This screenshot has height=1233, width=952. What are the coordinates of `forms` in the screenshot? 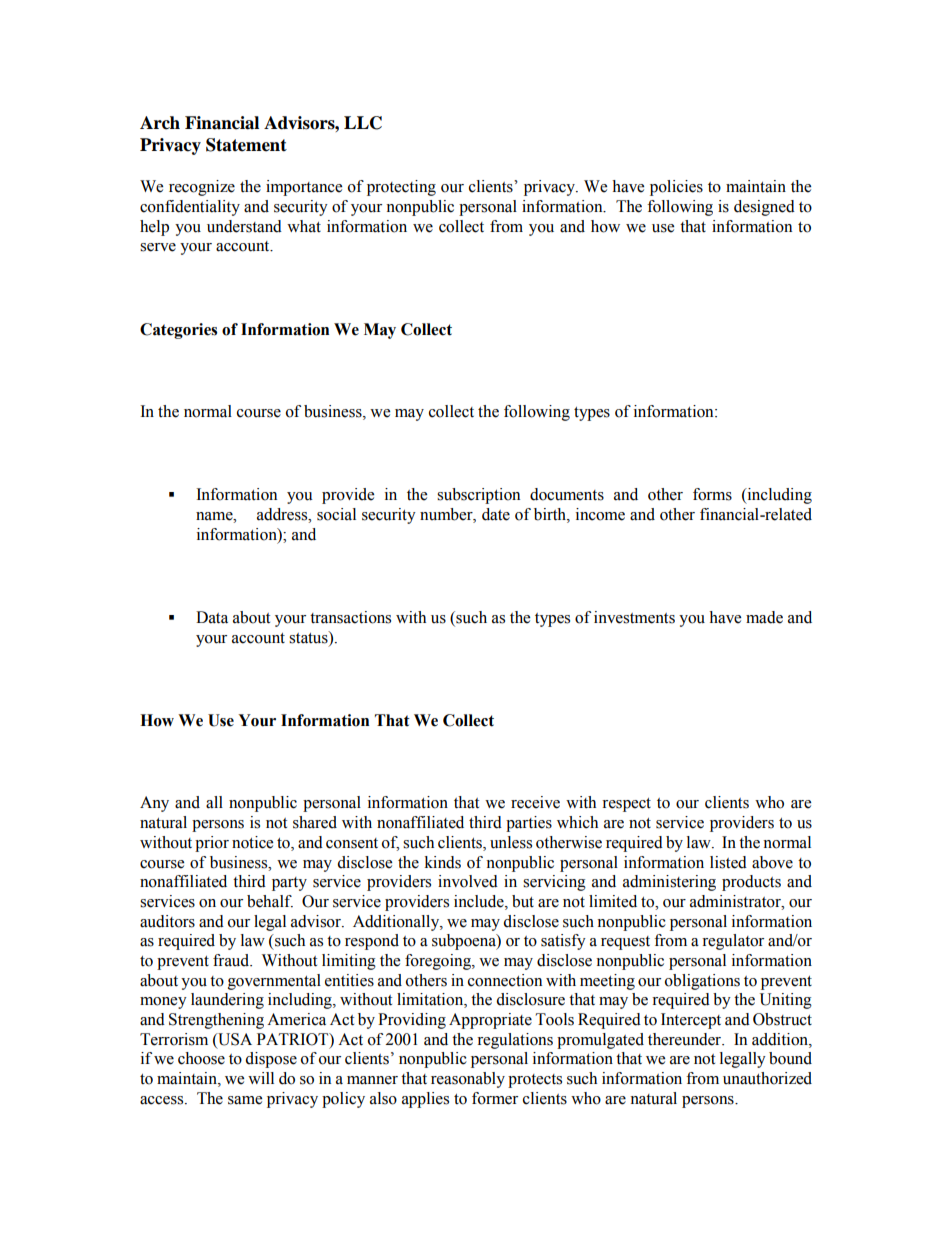 It's located at (712, 494).
